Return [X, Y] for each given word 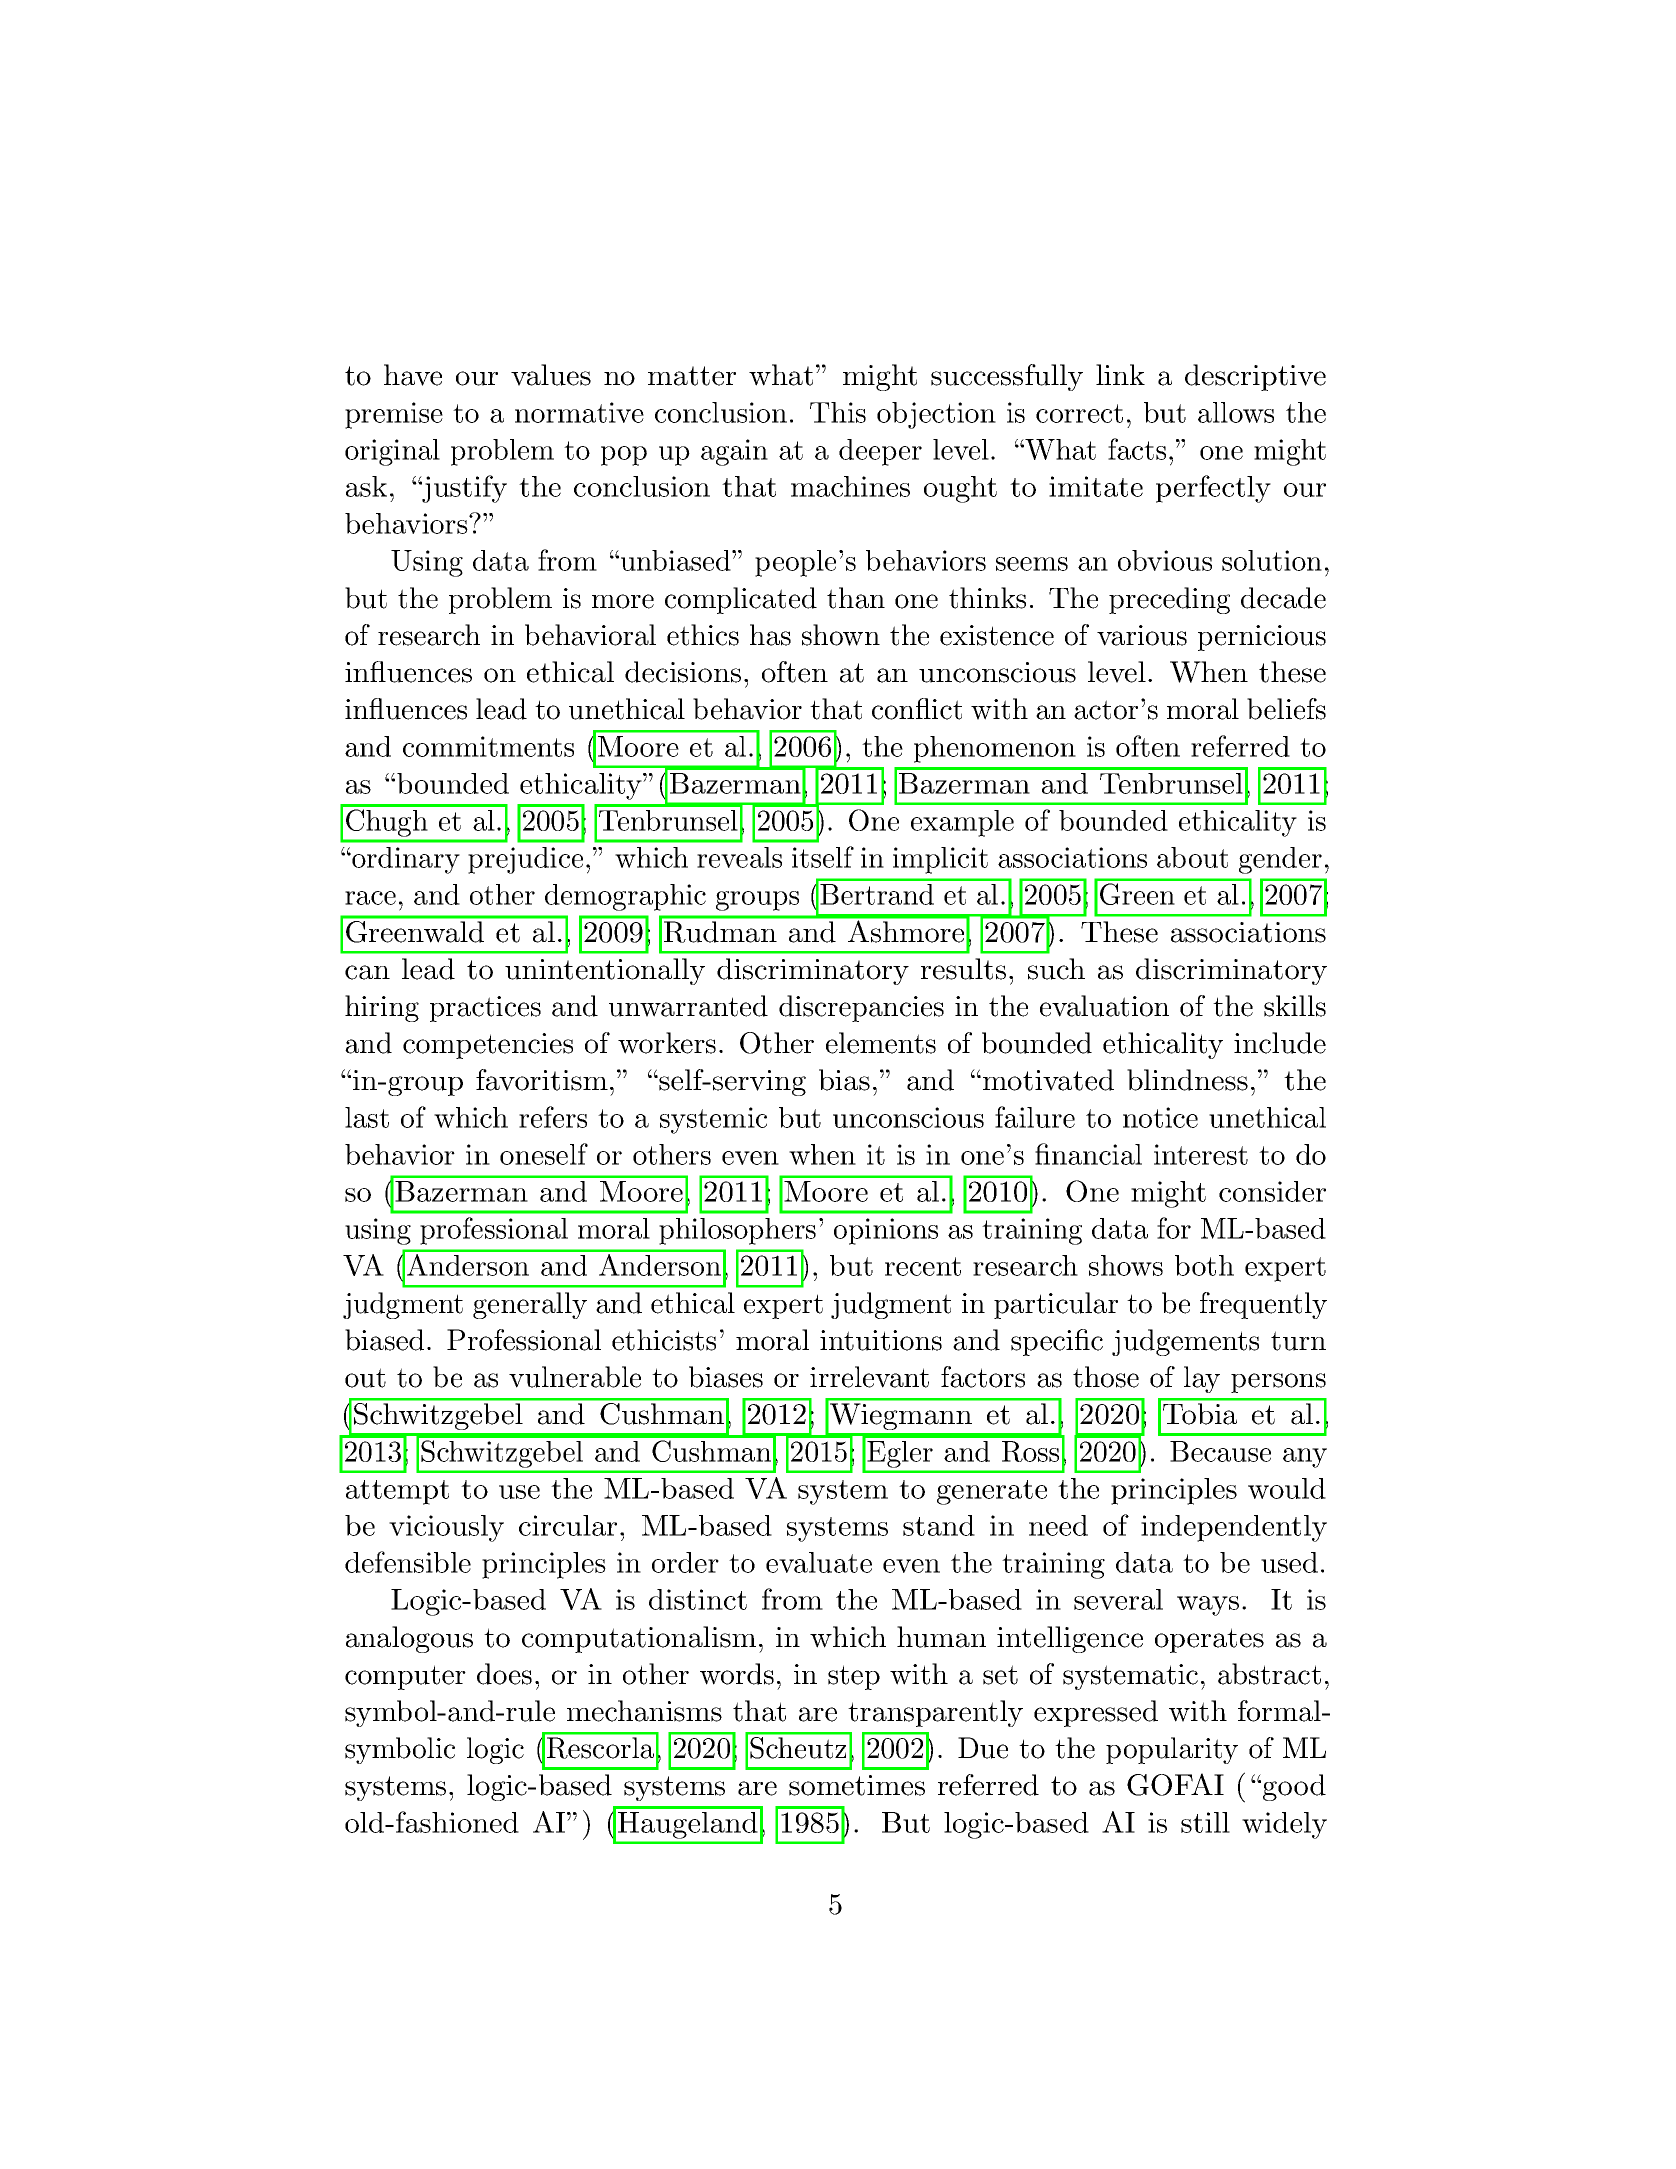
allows [1236, 412]
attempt [397, 1492]
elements [881, 1043]
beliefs [1286, 709]
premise [394, 415]
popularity [1172, 1750]
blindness [1187, 1080]
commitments [488, 746]
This [838, 412]
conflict [917, 709]
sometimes [857, 1785]
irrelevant [869, 1377]
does [504, 1674]
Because [1220, 1451]
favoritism [542, 1080]
